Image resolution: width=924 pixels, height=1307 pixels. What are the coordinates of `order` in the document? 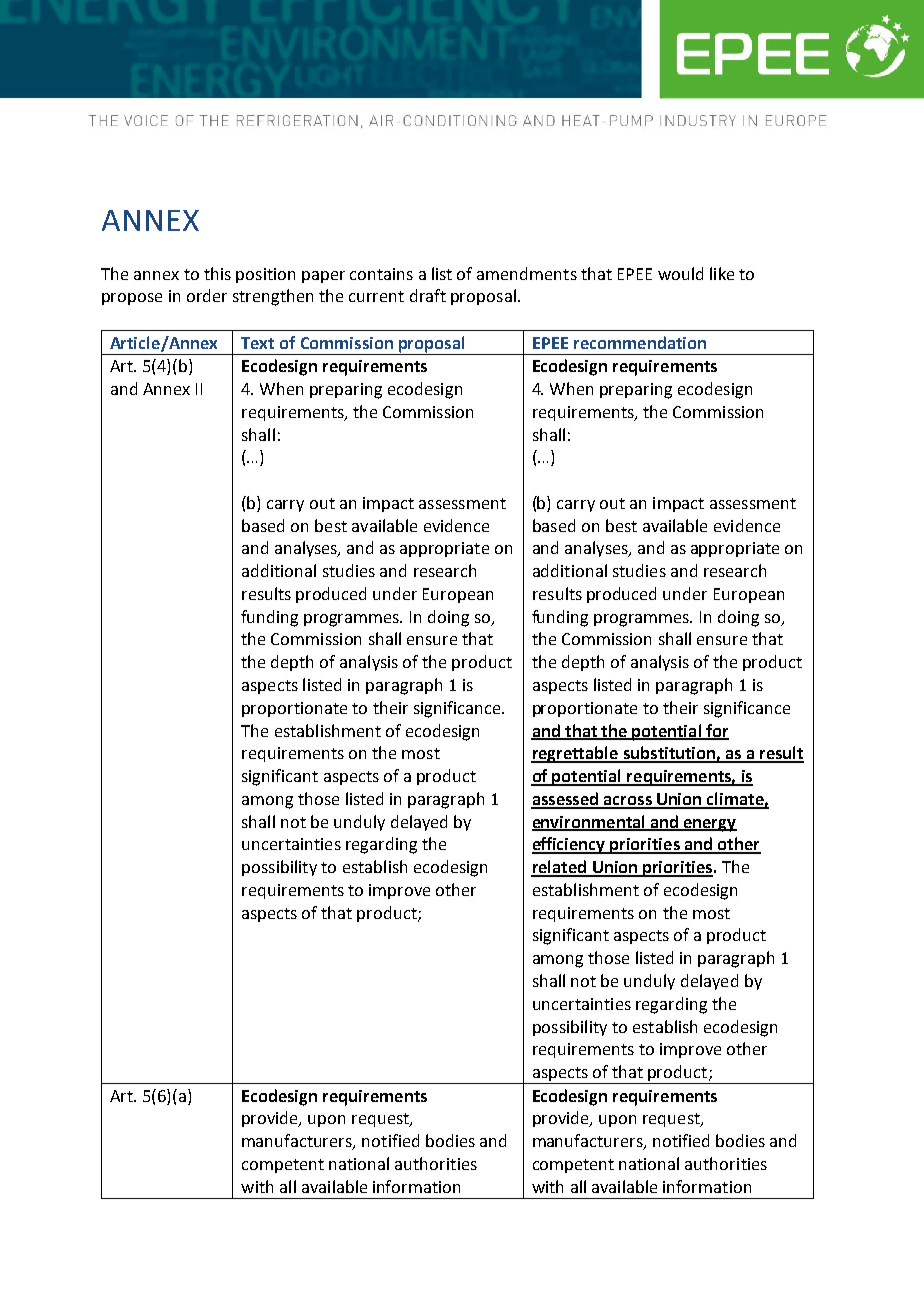 It's located at (207, 295).
